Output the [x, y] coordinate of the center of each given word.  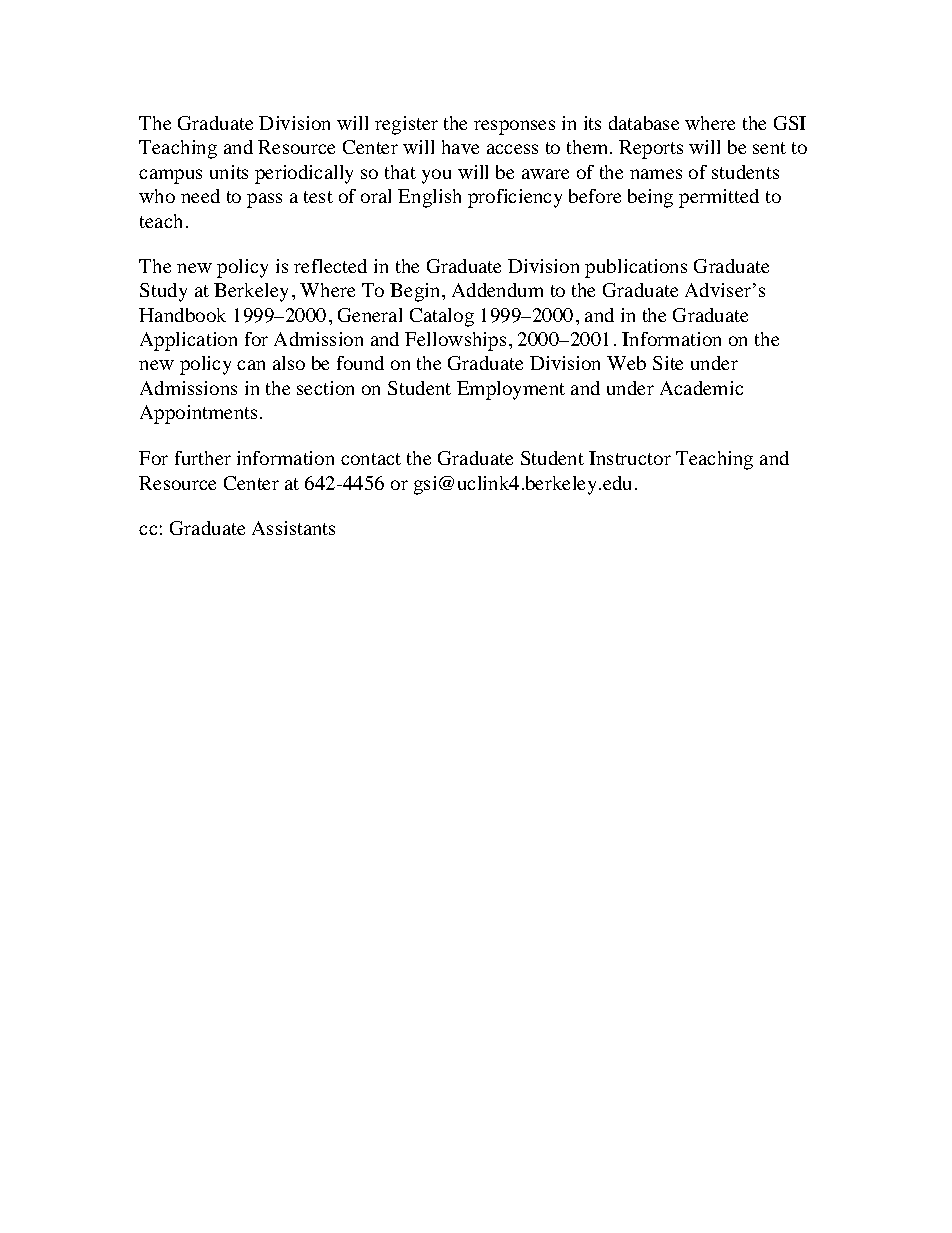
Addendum [497, 290]
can [251, 365]
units [229, 172]
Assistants [293, 528]
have [460, 147]
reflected [330, 266]
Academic [701, 388]
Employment [511, 390]
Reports [651, 149]
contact [371, 459]
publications [636, 268]
